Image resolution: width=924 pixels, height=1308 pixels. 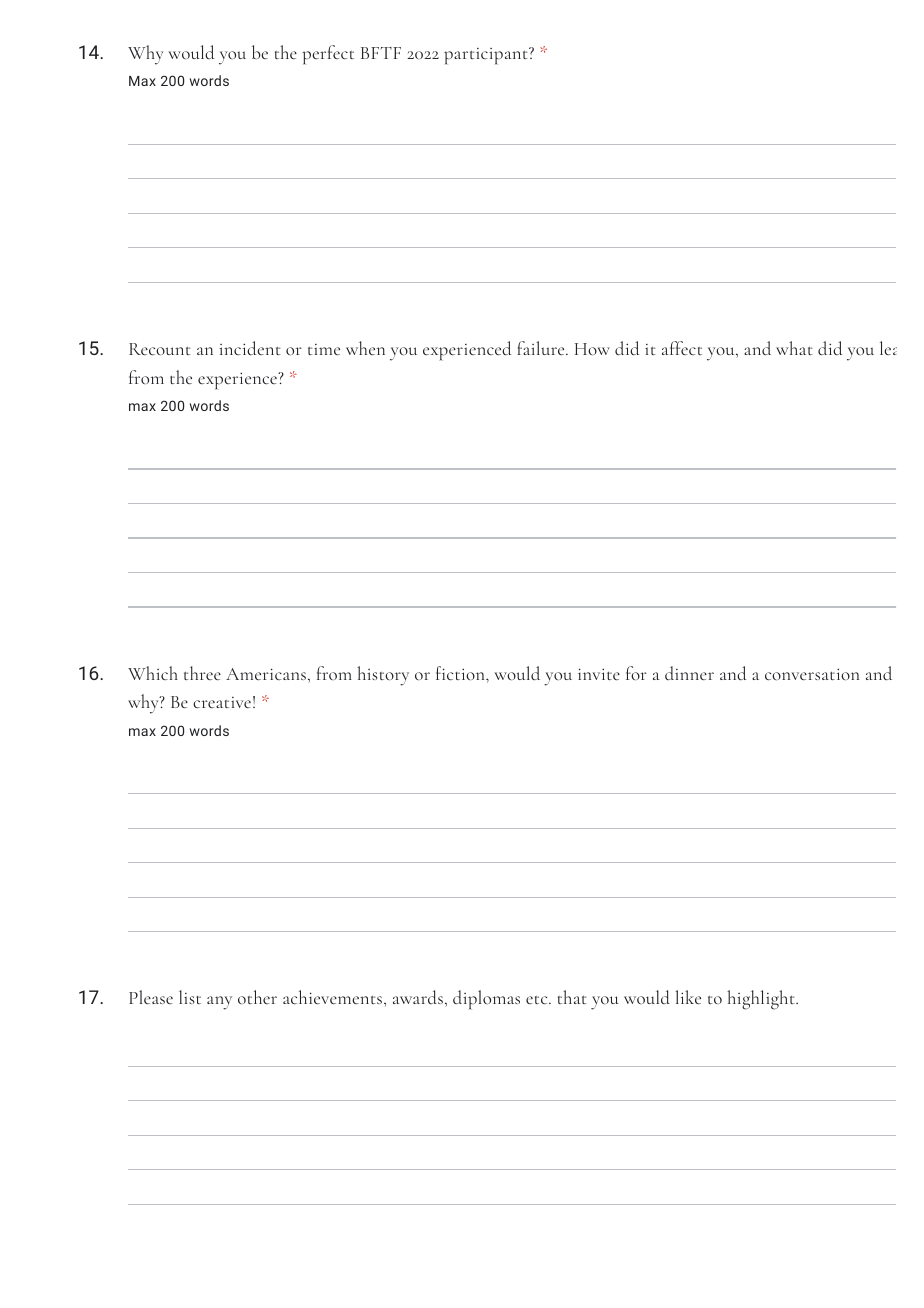 I want to click on participant, so click(x=487, y=56).
